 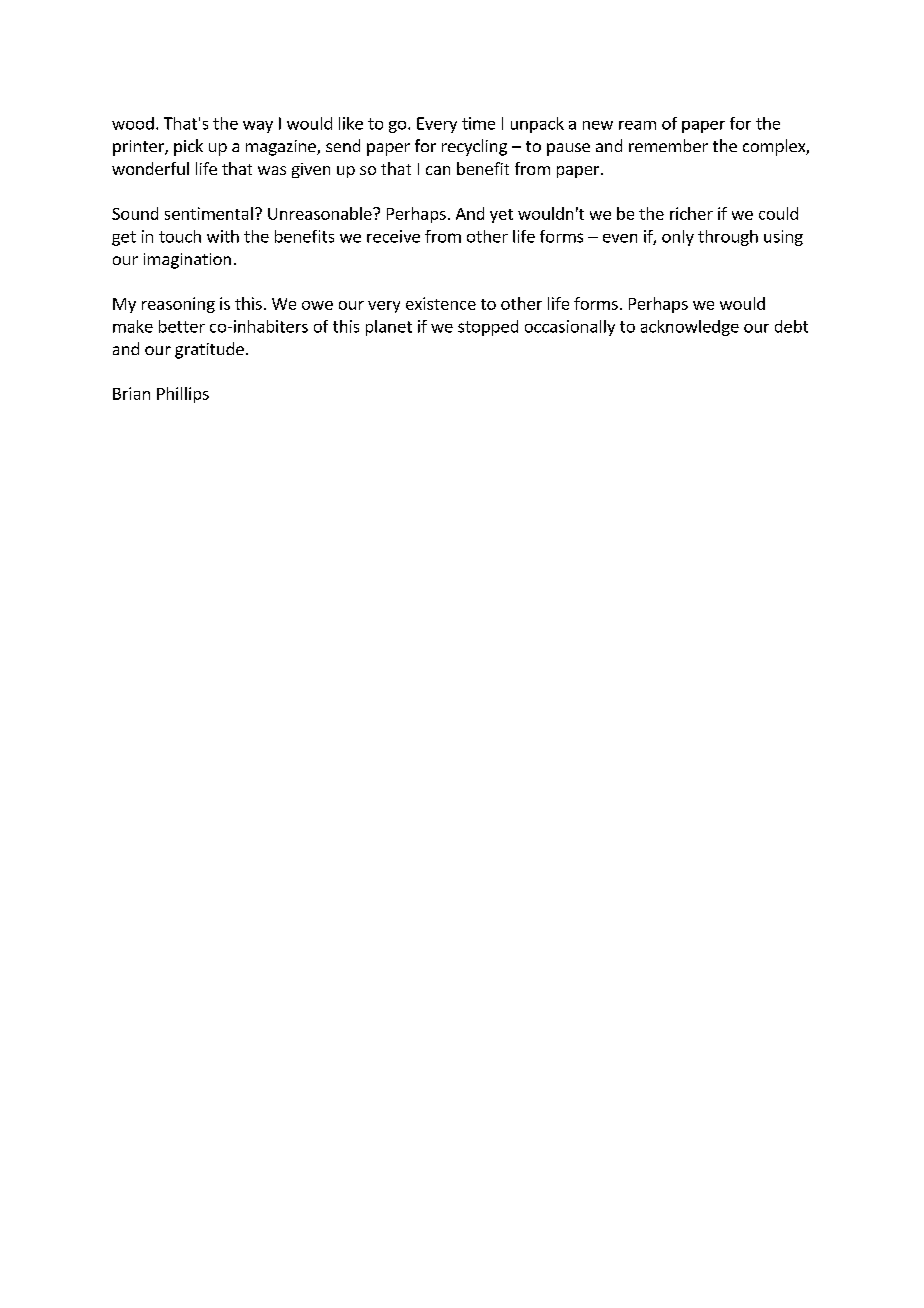 What do you see at coordinates (474, 147) in the screenshot?
I see `recycling` at bounding box center [474, 147].
